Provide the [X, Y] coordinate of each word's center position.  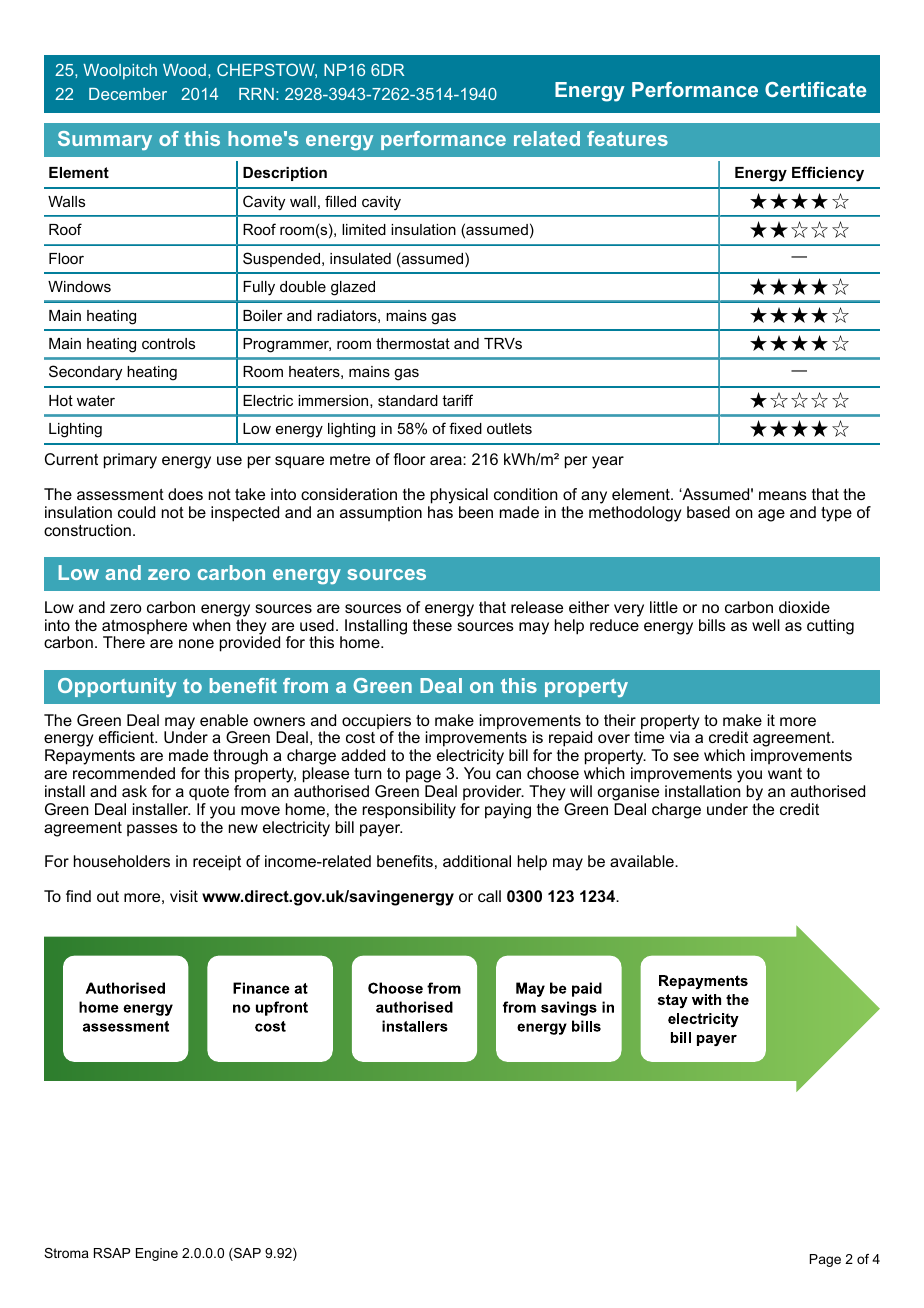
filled [340, 201]
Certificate [815, 89]
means [783, 495]
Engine [157, 1254]
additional [477, 861]
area [447, 460]
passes [152, 830]
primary [130, 461]
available [643, 861]
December [128, 94]
